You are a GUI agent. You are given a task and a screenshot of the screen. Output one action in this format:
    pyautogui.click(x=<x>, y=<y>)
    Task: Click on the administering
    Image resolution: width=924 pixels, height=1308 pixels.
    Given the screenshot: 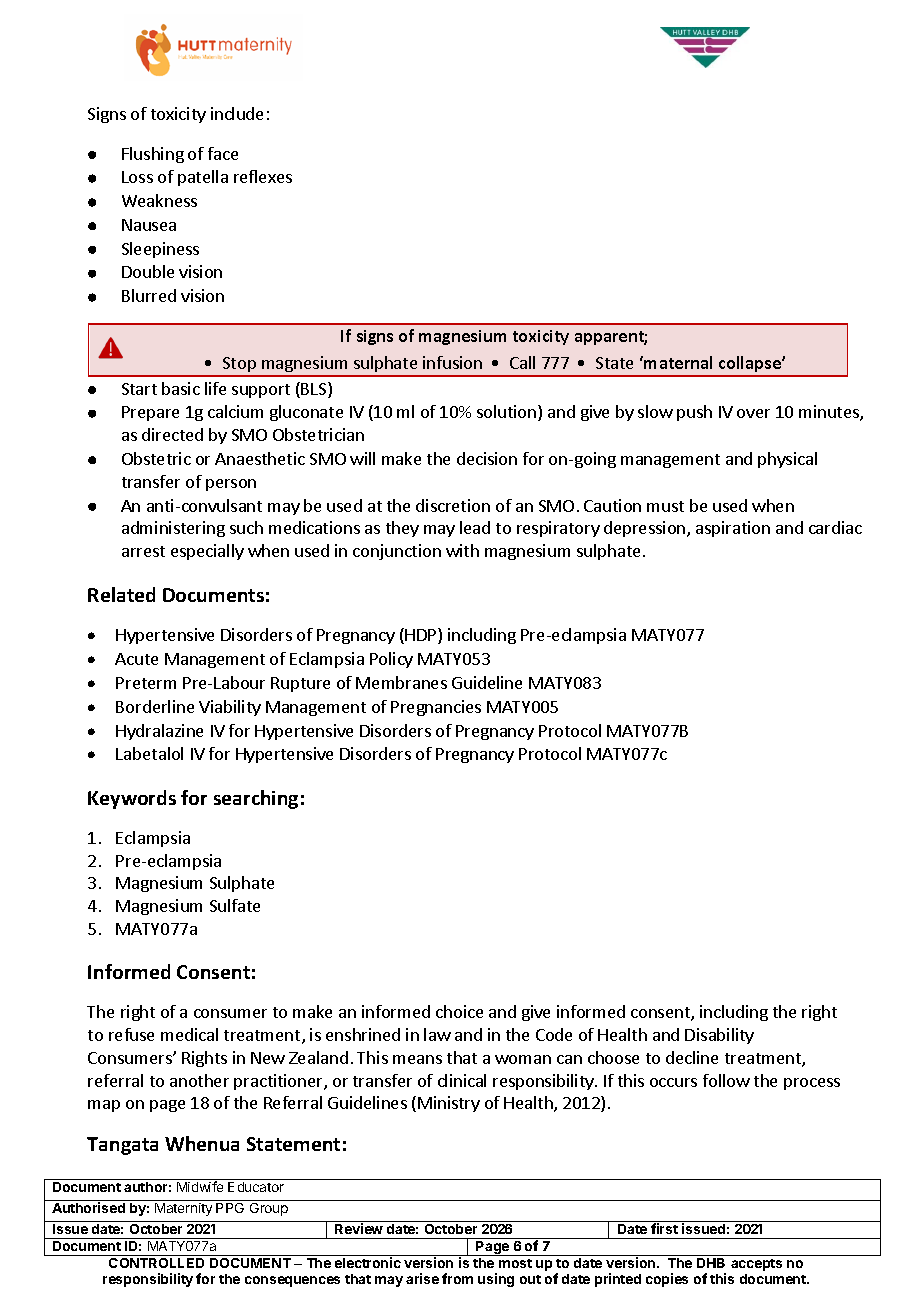 What is the action you would take?
    pyautogui.click(x=173, y=529)
